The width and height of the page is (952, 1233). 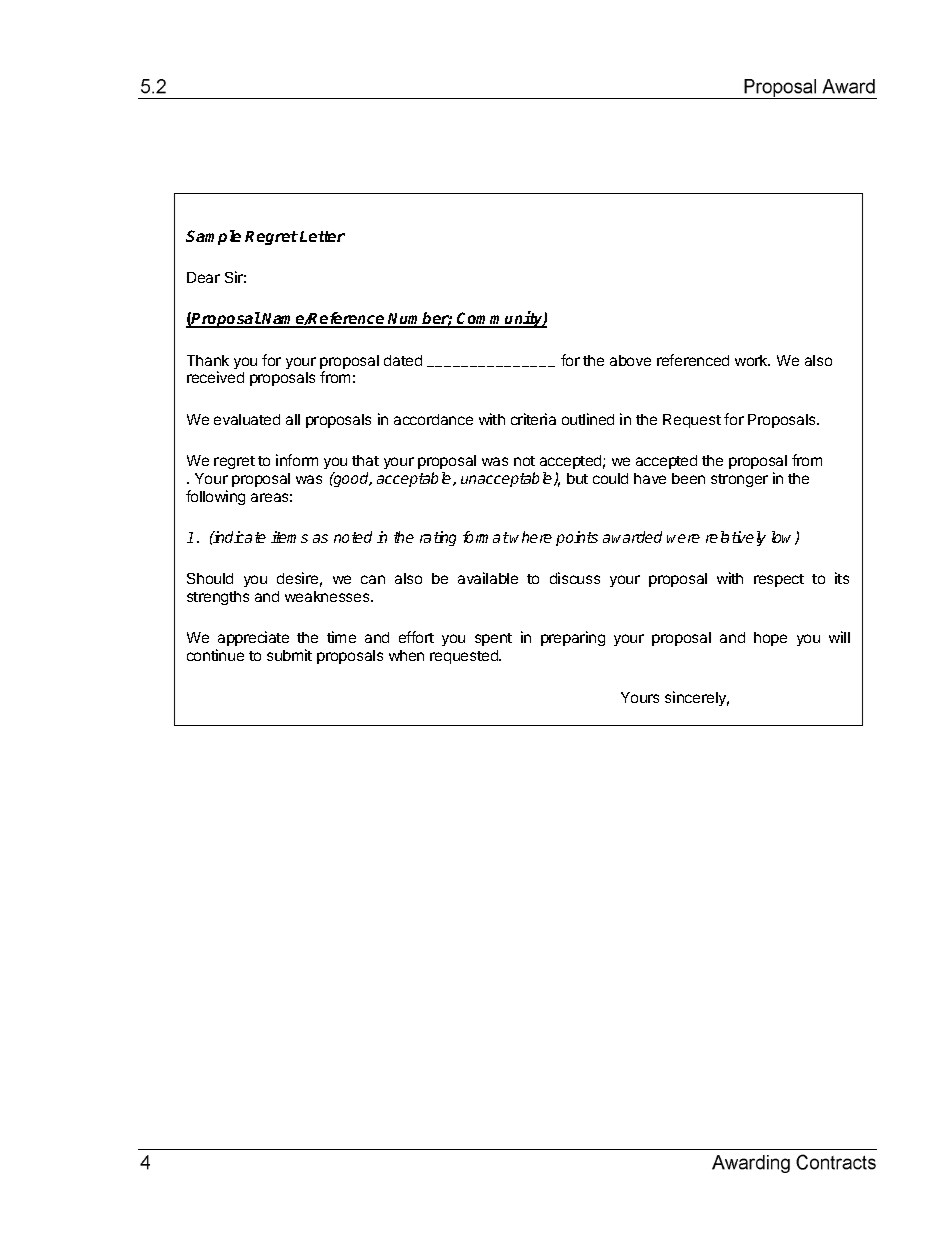 What do you see at coordinates (215, 377) in the page?
I see `received` at bounding box center [215, 377].
